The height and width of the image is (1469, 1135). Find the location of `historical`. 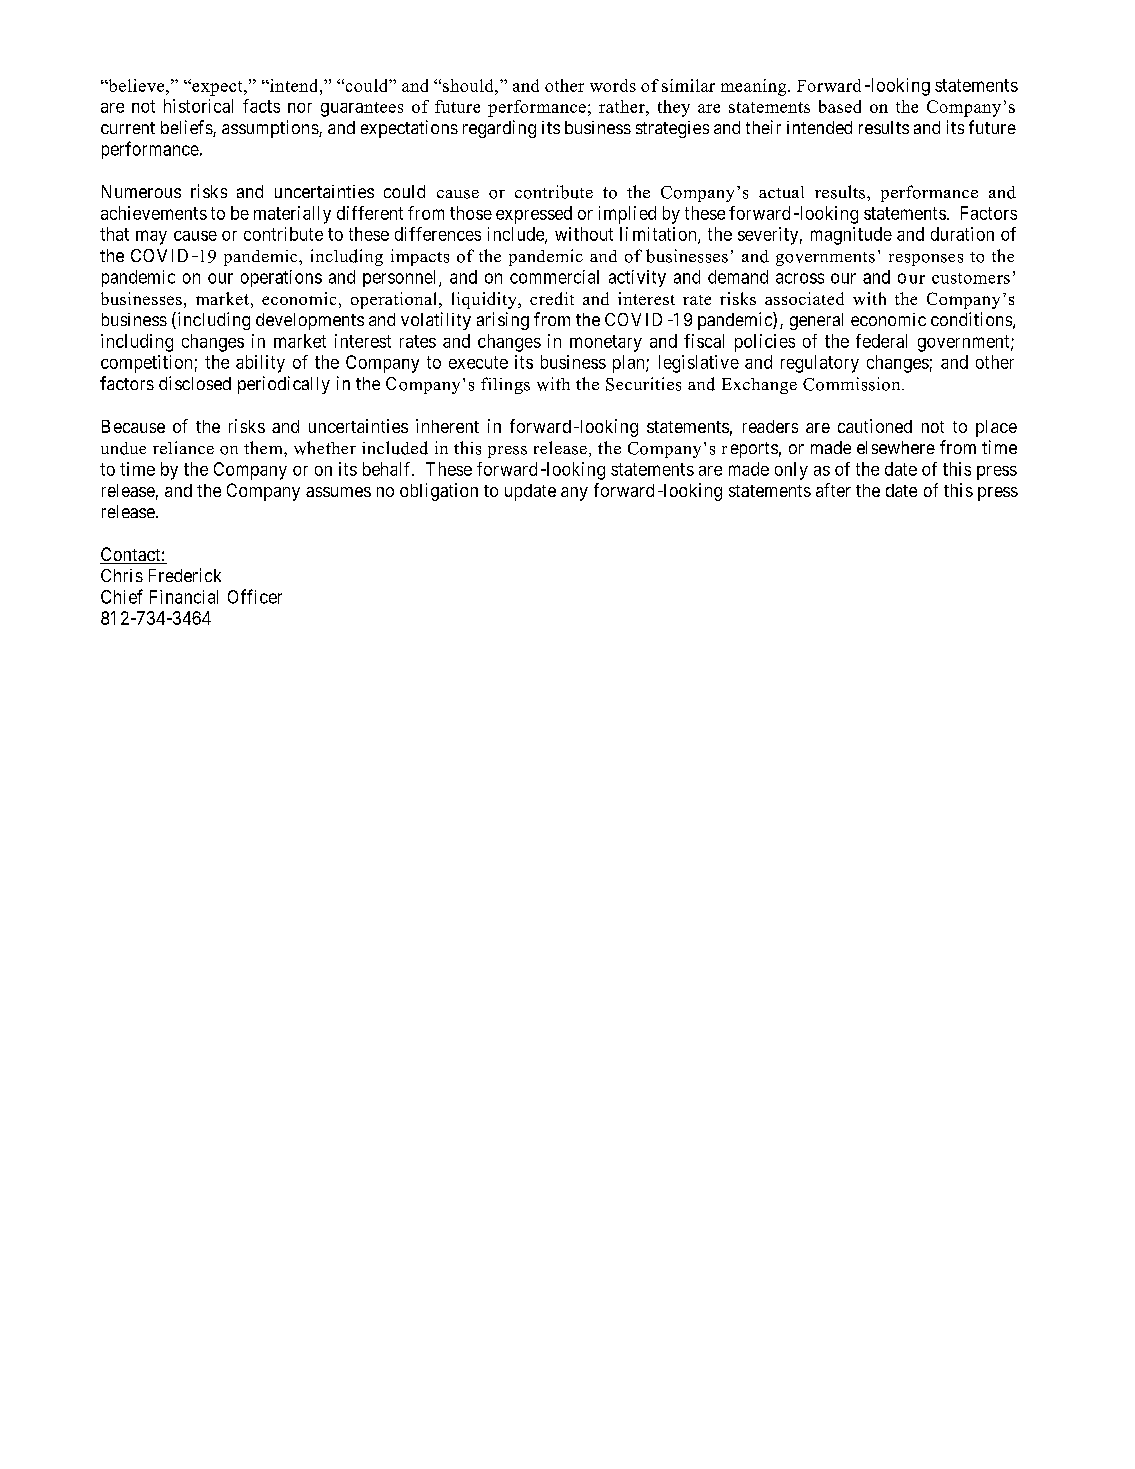

historical is located at coordinates (198, 106).
